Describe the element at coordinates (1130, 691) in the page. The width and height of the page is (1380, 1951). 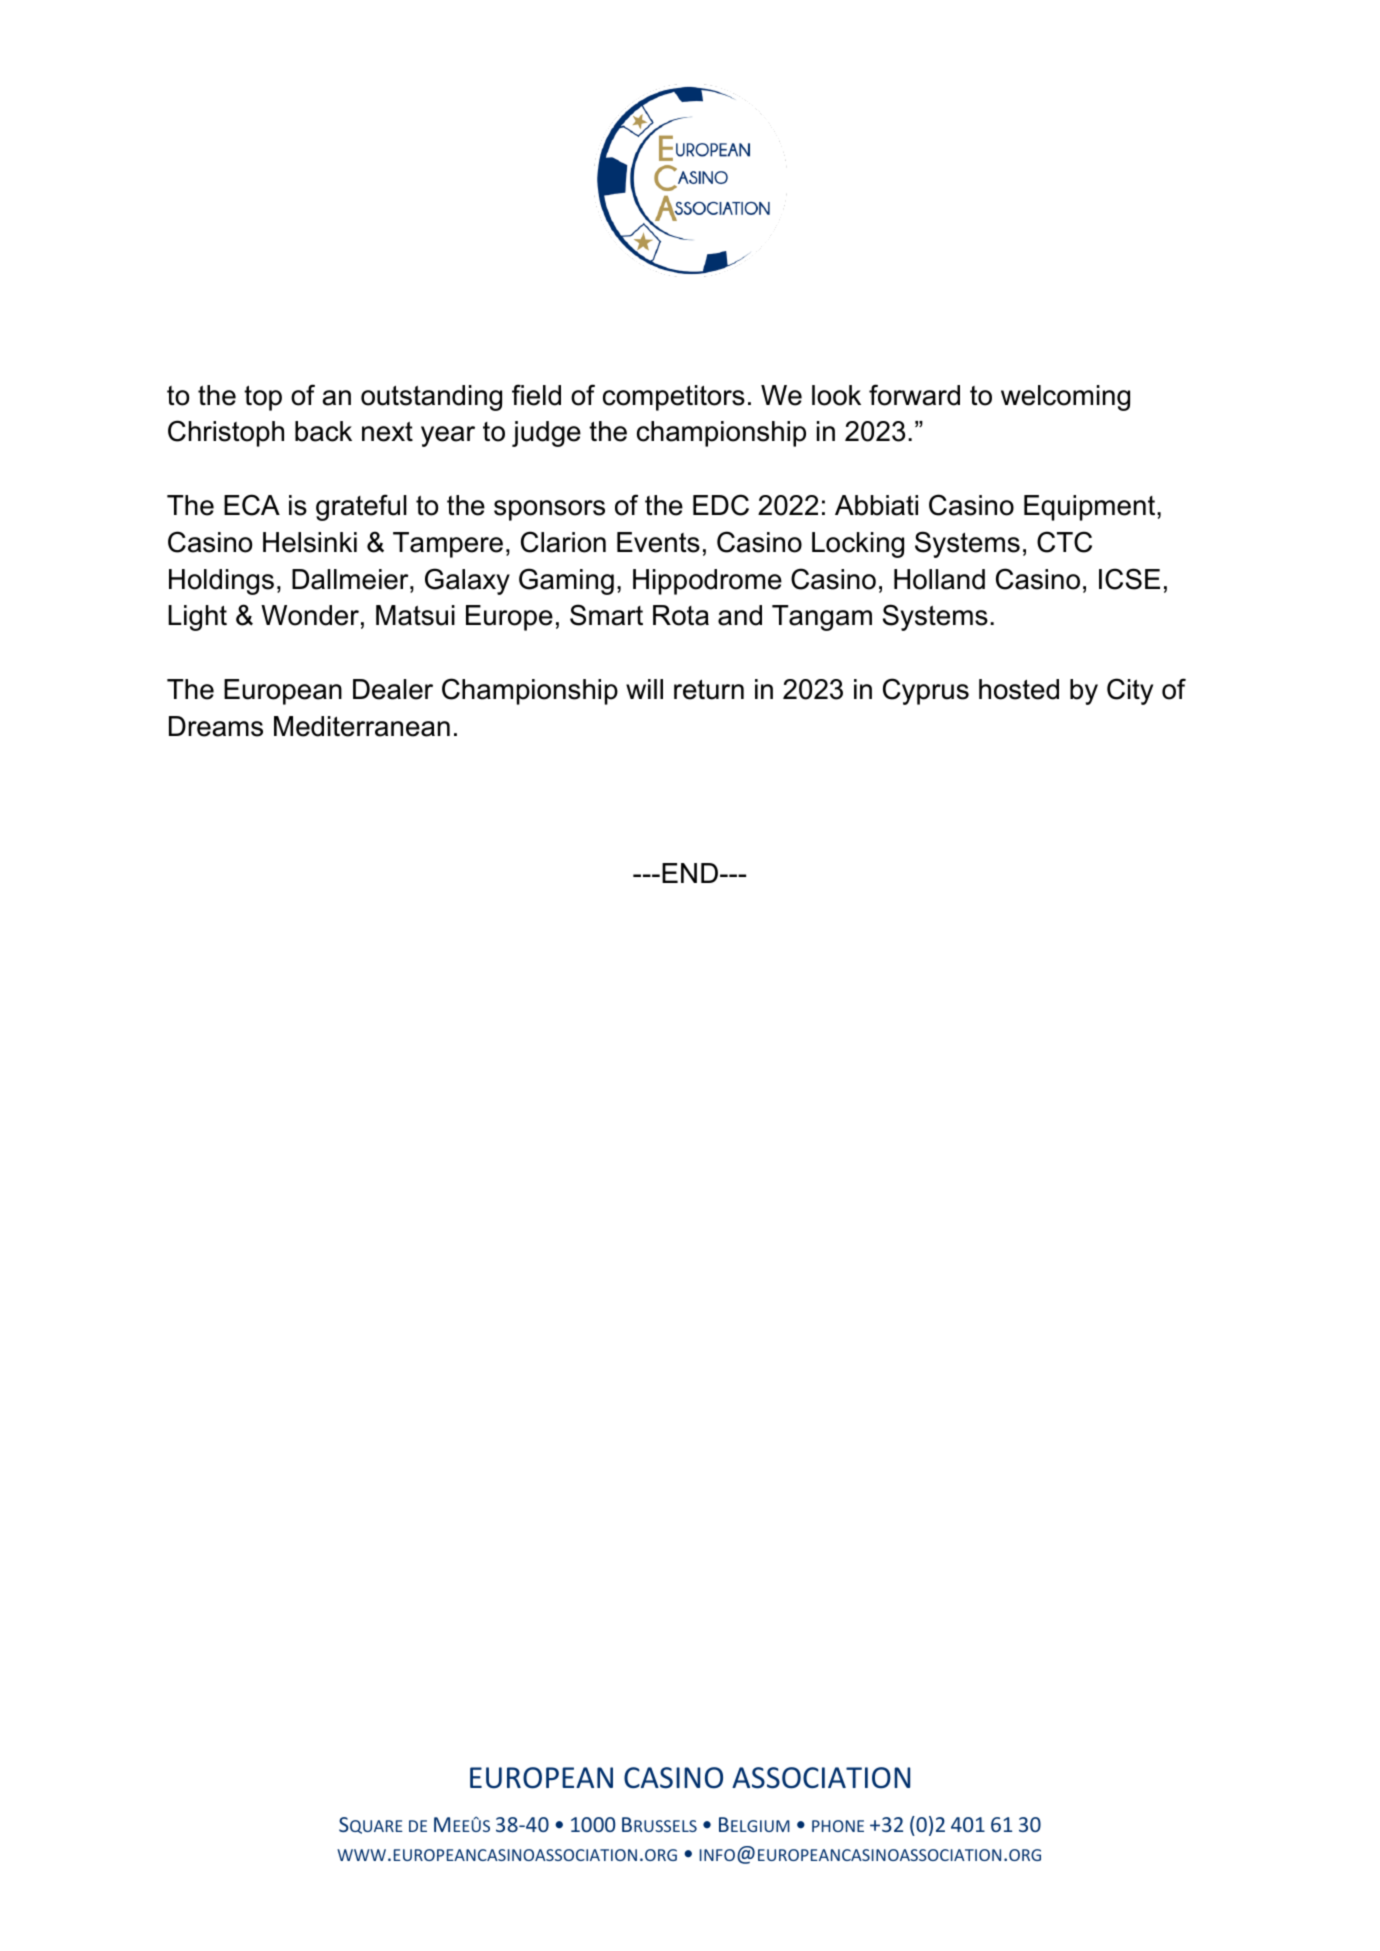
I see `City` at that location.
